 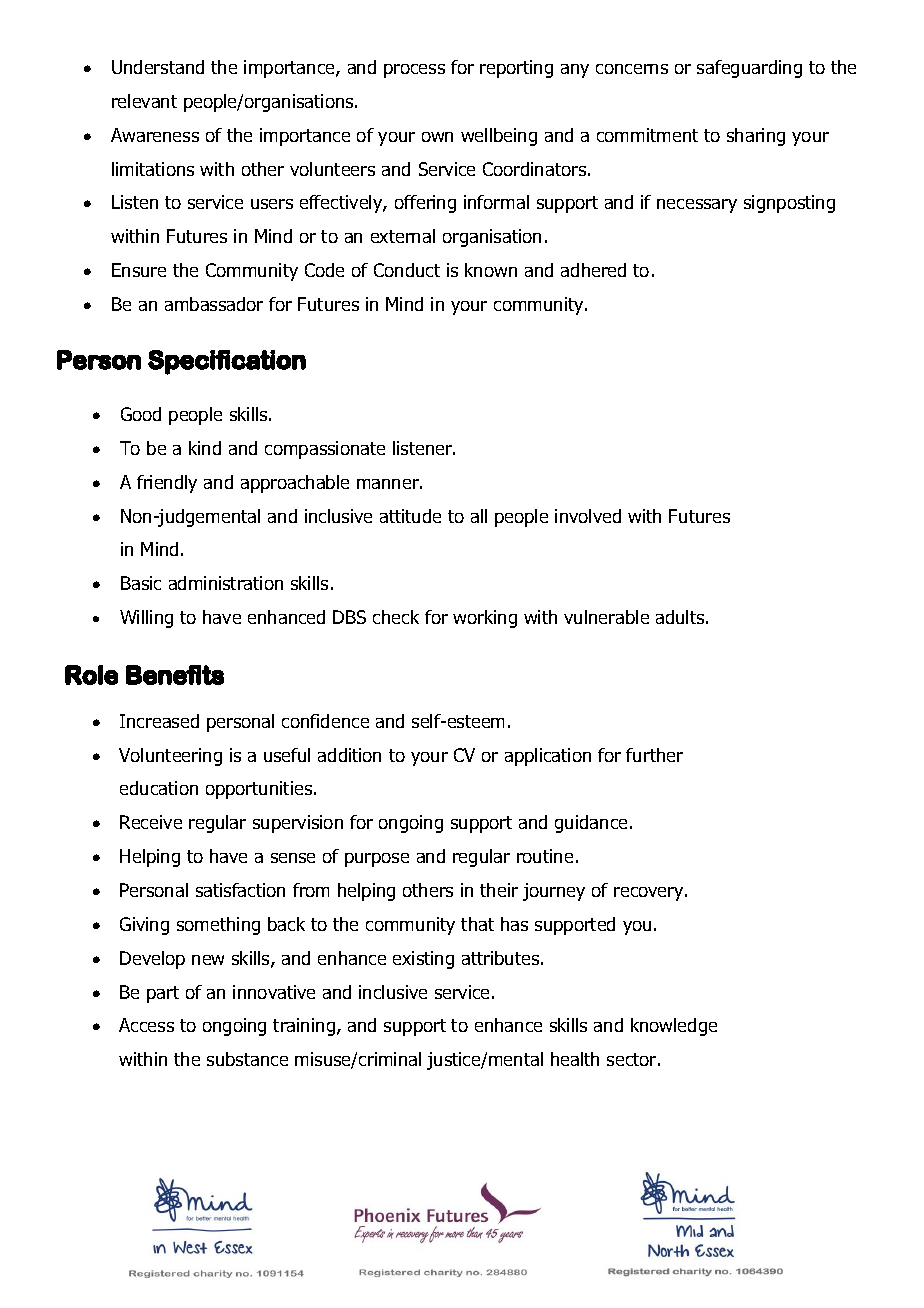 What do you see at coordinates (632, 69) in the document?
I see `concerns` at bounding box center [632, 69].
